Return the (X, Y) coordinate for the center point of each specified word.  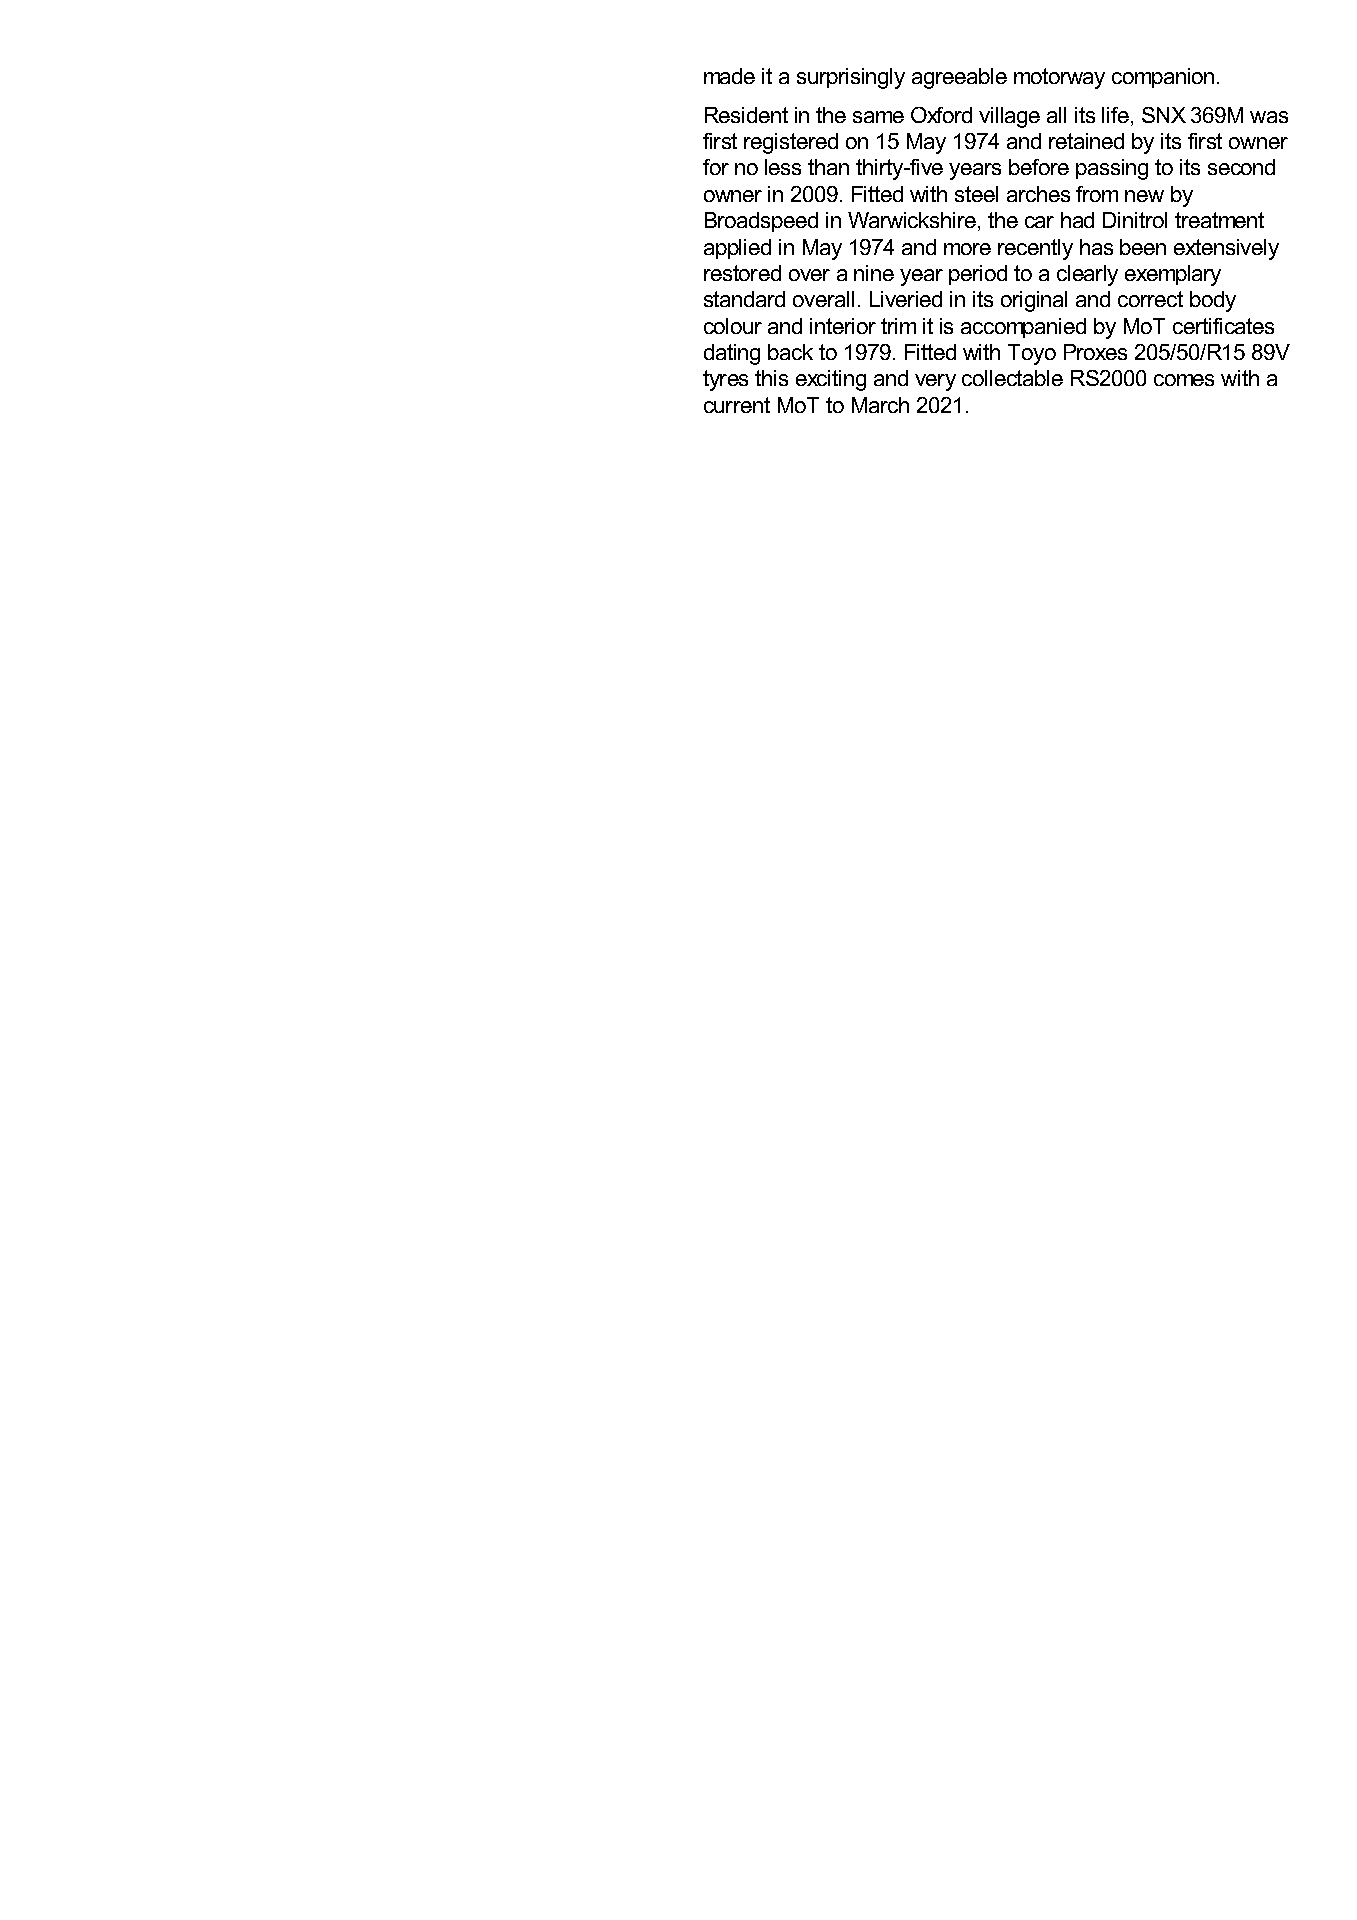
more (967, 249)
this (771, 378)
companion (1163, 78)
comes (1184, 380)
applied (737, 249)
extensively (1226, 249)
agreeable (959, 78)
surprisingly (851, 78)
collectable (1012, 378)
